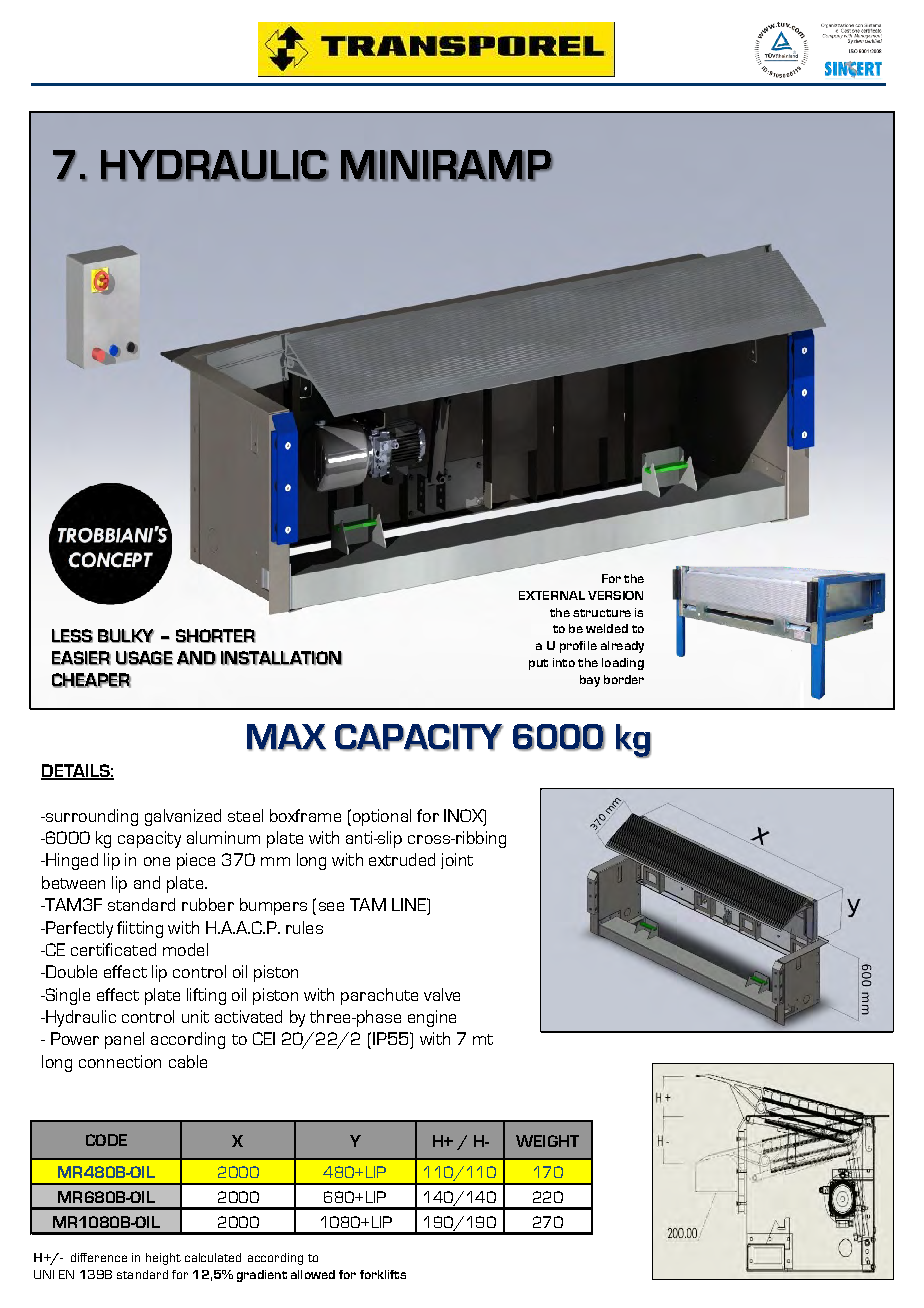 This page has width=924, height=1308. Describe the element at coordinates (124, 1040) in the page. I see `panel` at that location.
